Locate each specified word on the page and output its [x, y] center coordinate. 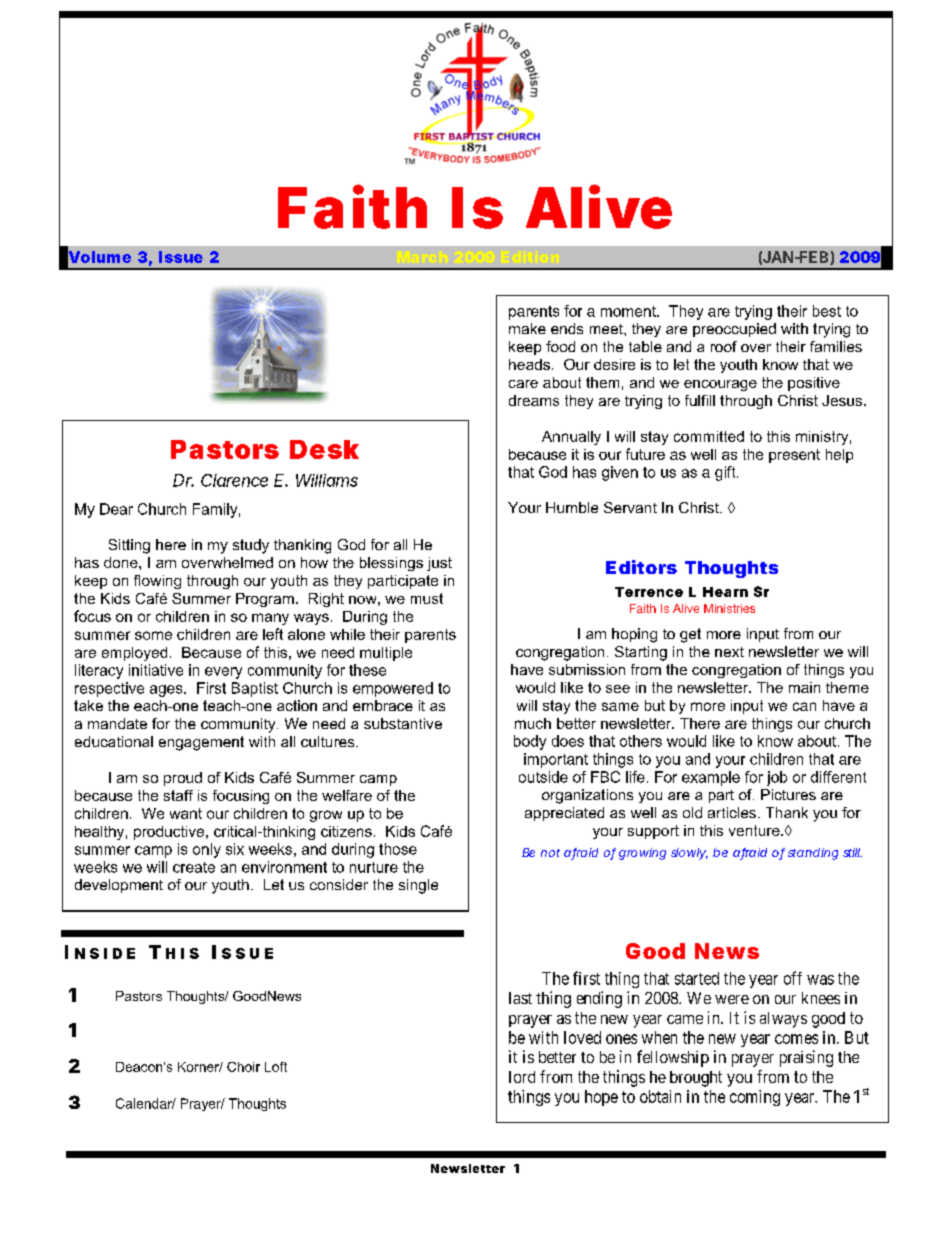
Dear [116, 509]
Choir [243, 1067]
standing [813, 854]
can [804, 706]
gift [726, 473]
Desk [324, 449]
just [439, 564]
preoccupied [734, 330]
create [194, 867]
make [527, 328]
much [533, 723]
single [418, 886]
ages [167, 691]
